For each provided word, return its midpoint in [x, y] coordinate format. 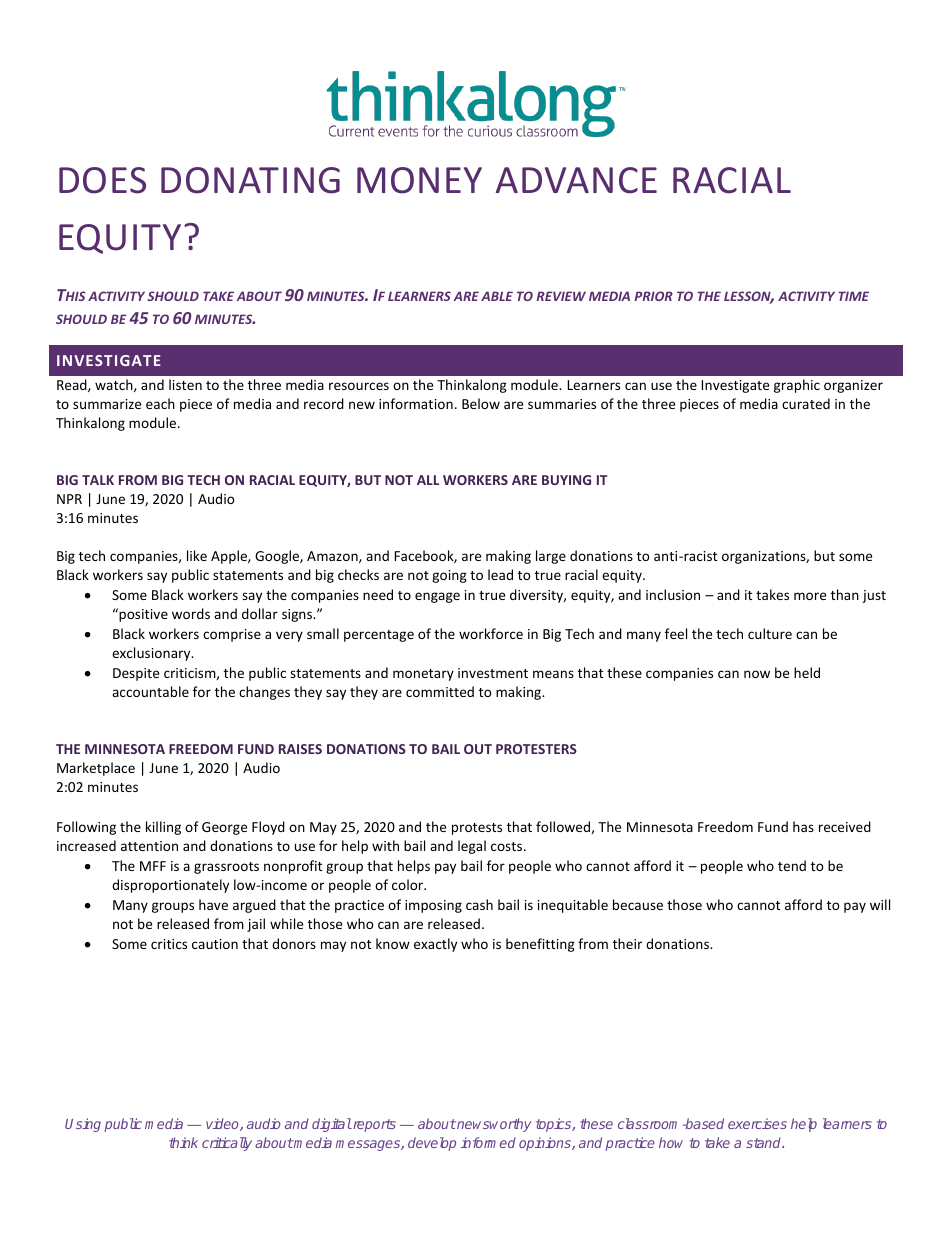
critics [169, 944]
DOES [102, 180]
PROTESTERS [536, 749]
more [810, 596]
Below [481, 403]
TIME [853, 296]
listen [185, 384]
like [197, 555]
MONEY [419, 180]
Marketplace [96, 769]
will [880, 904]
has [803, 826]
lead [500, 574]
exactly [435, 945]
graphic [797, 386]
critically [227, 1144]
